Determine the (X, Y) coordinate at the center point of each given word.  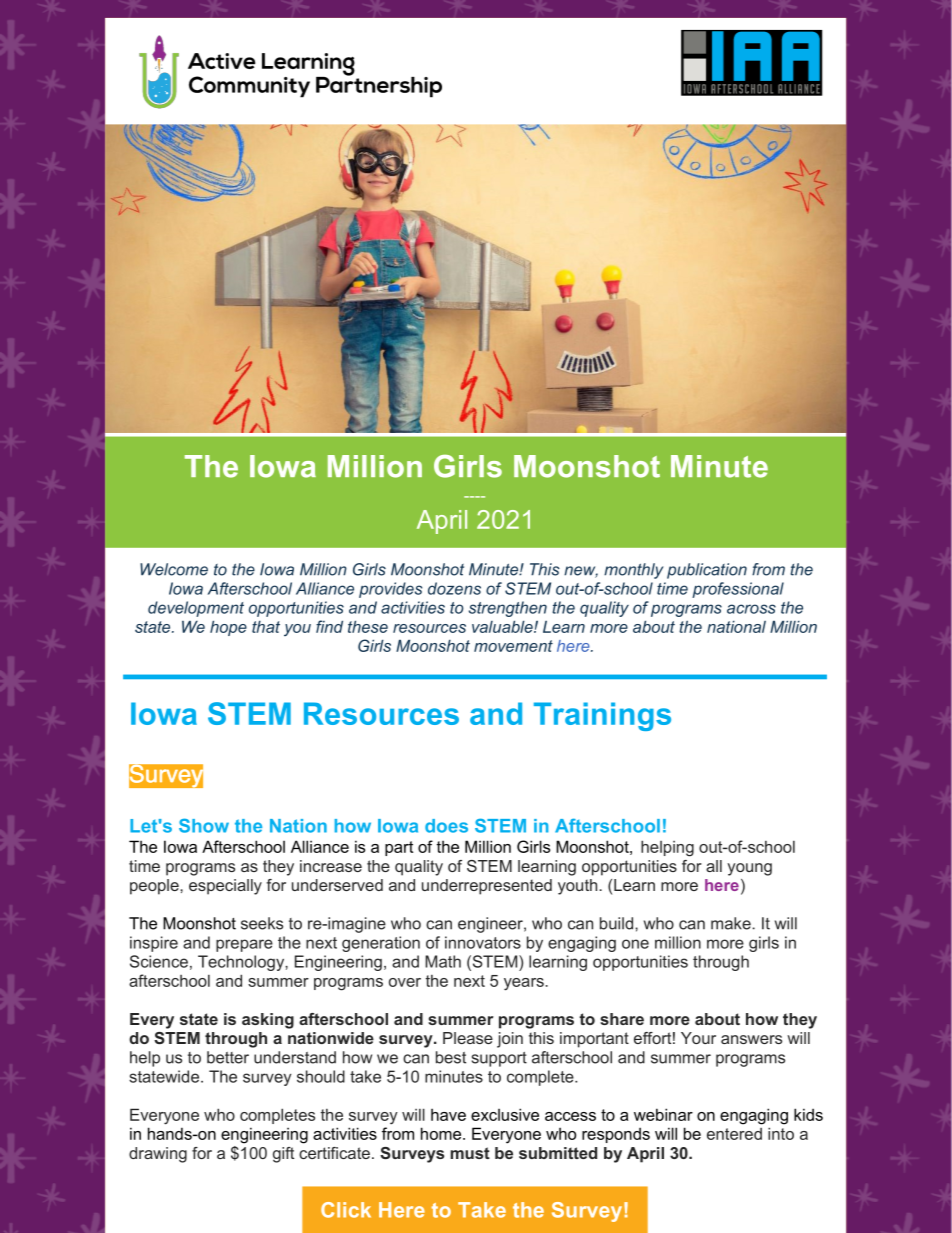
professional (738, 590)
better (228, 1057)
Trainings (602, 716)
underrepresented (487, 887)
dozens (454, 588)
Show (204, 825)
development (196, 609)
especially (225, 887)
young (749, 869)
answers (751, 1039)
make (732, 923)
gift (283, 1155)
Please (468, 1038)
